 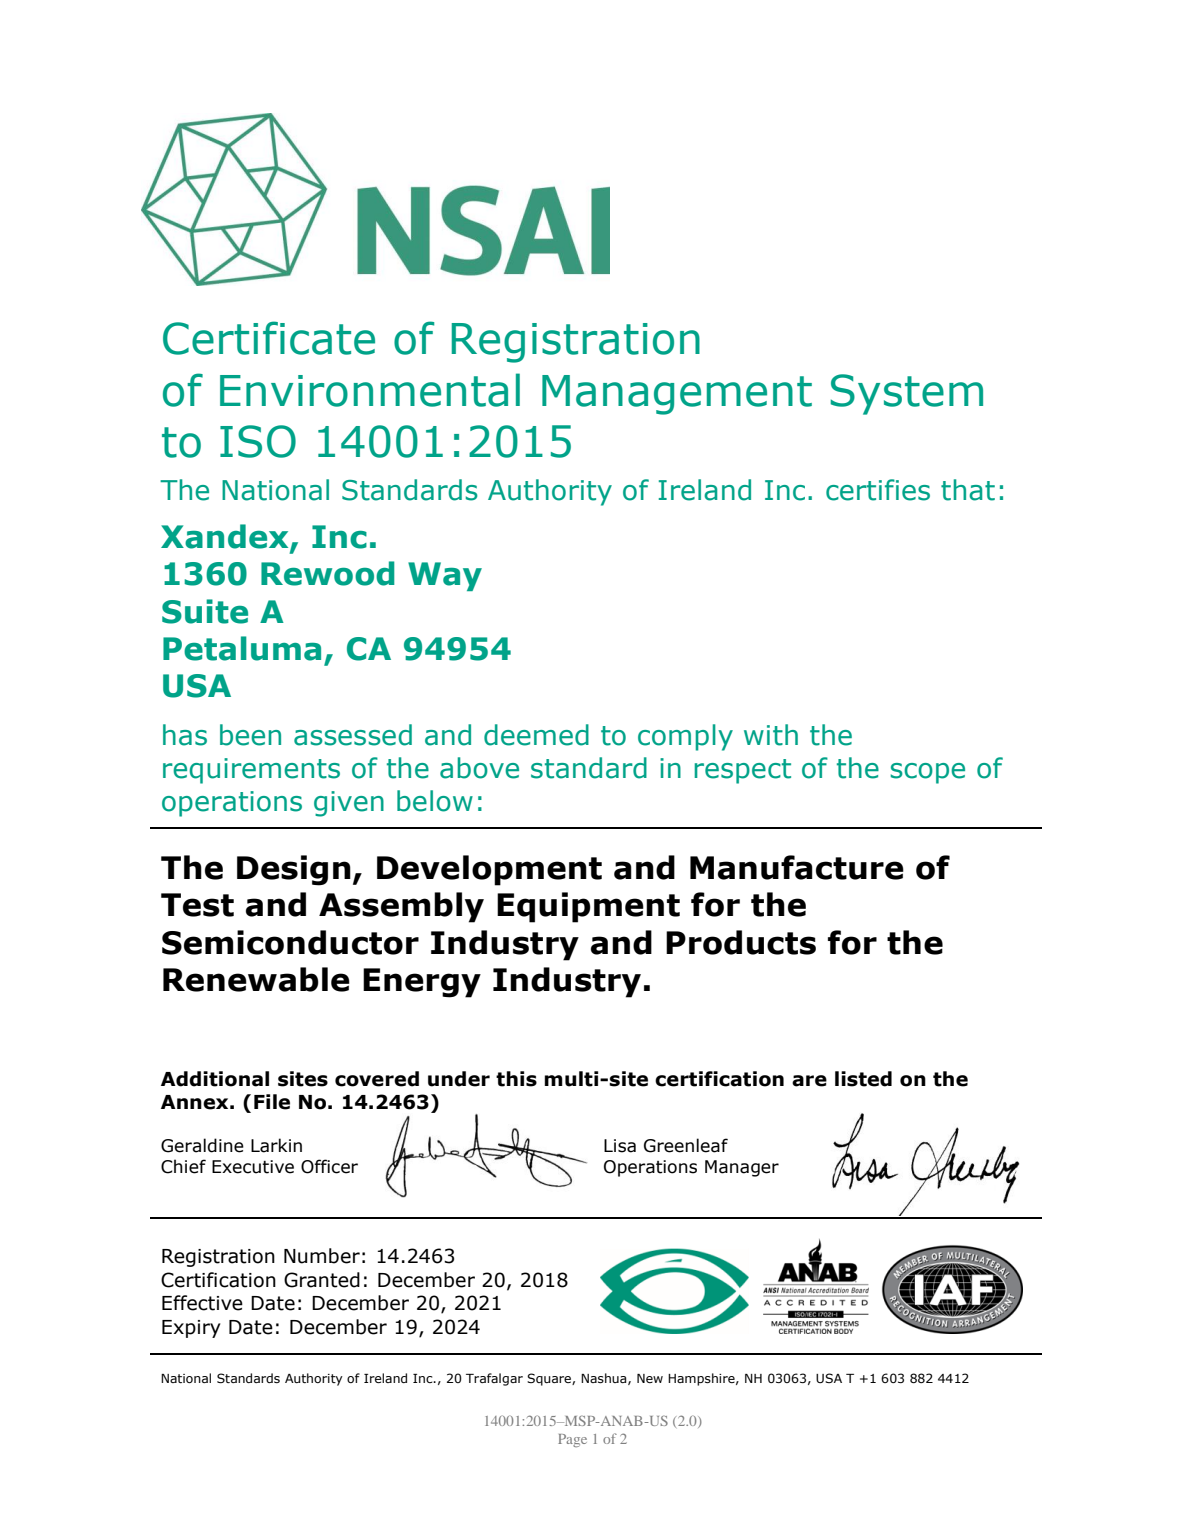 I want to click on Equipment, so click(x=588, y=907).
